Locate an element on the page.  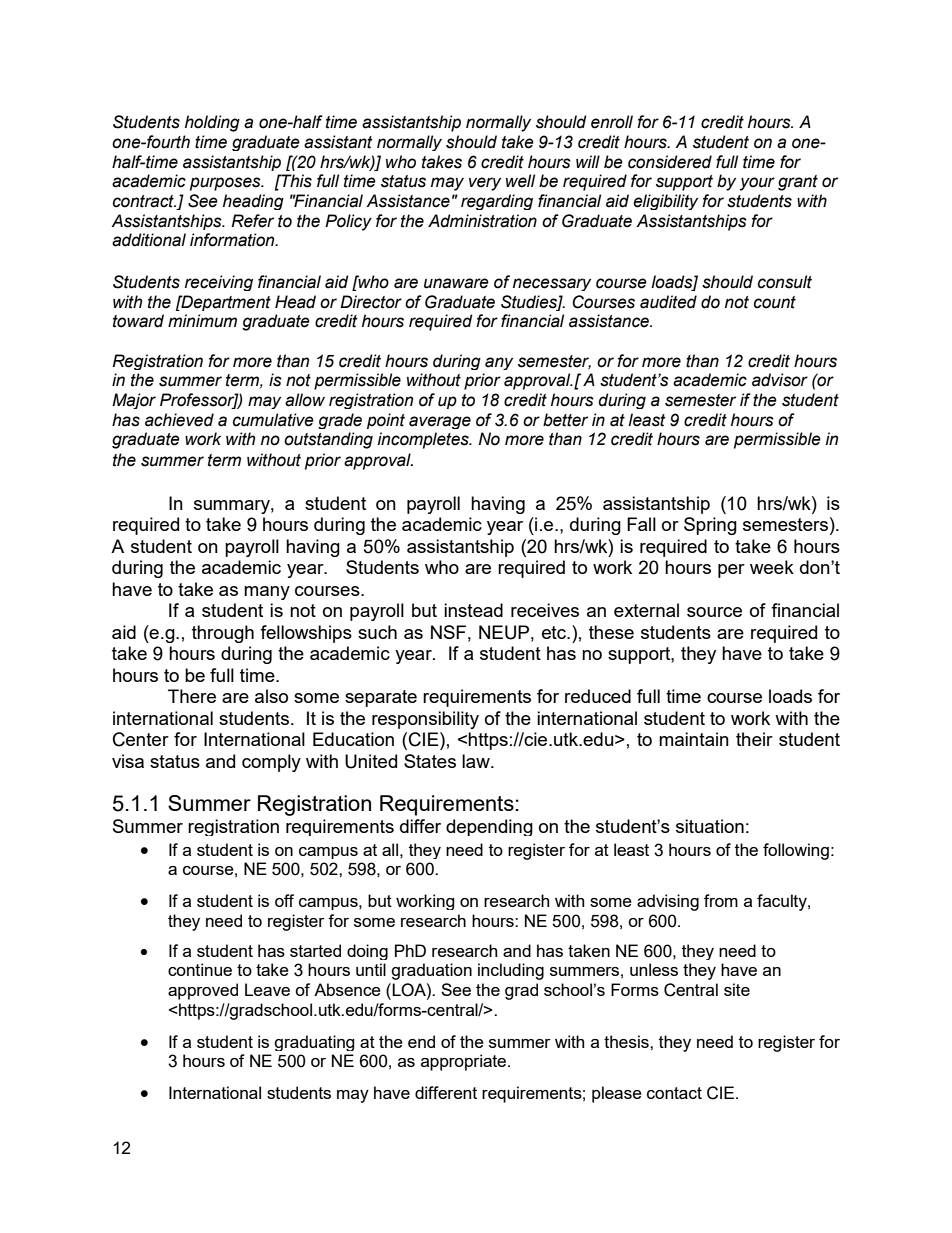
holding is located at coordinates (212, 123).
